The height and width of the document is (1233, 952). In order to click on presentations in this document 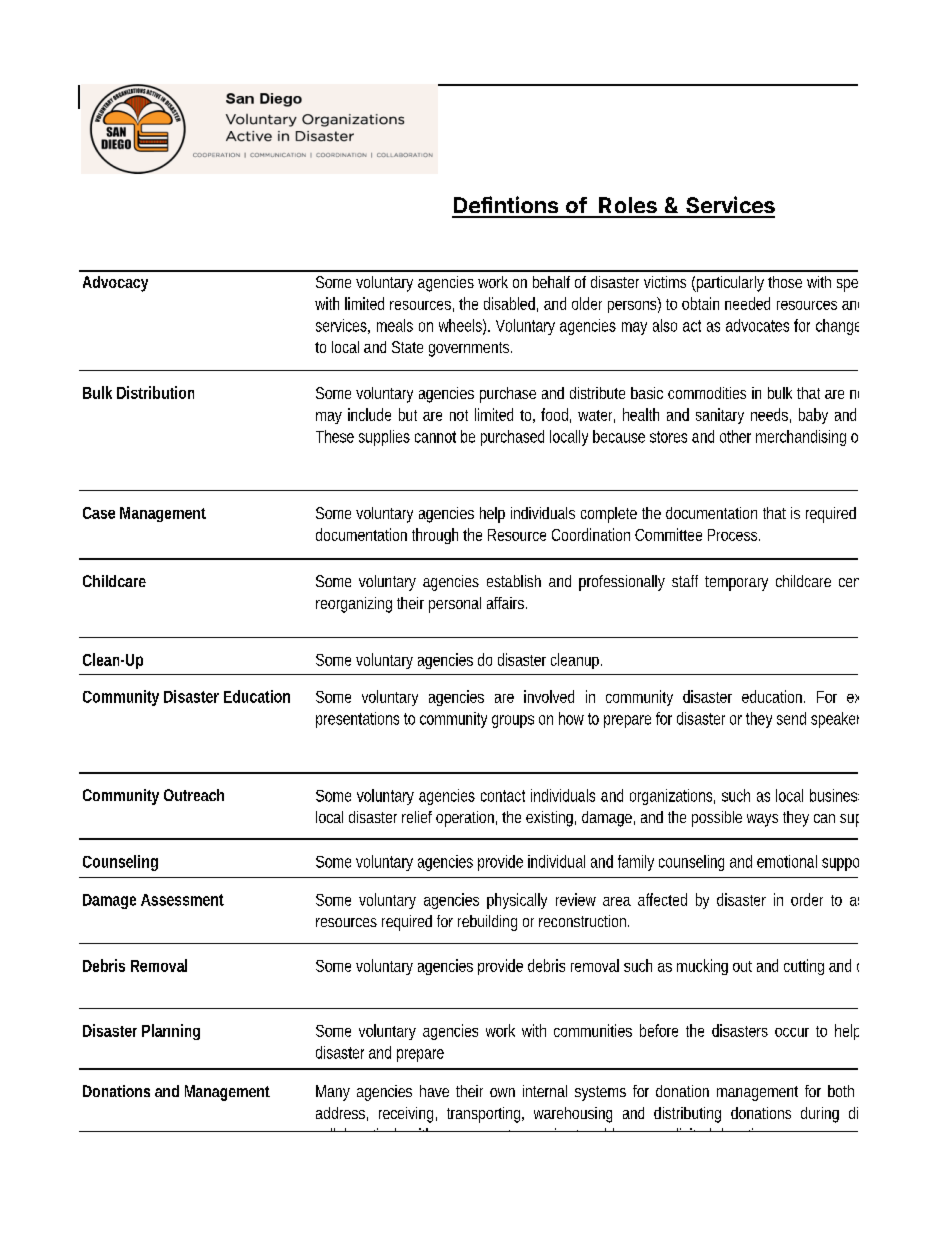, I will do `click(357, 720)`.
